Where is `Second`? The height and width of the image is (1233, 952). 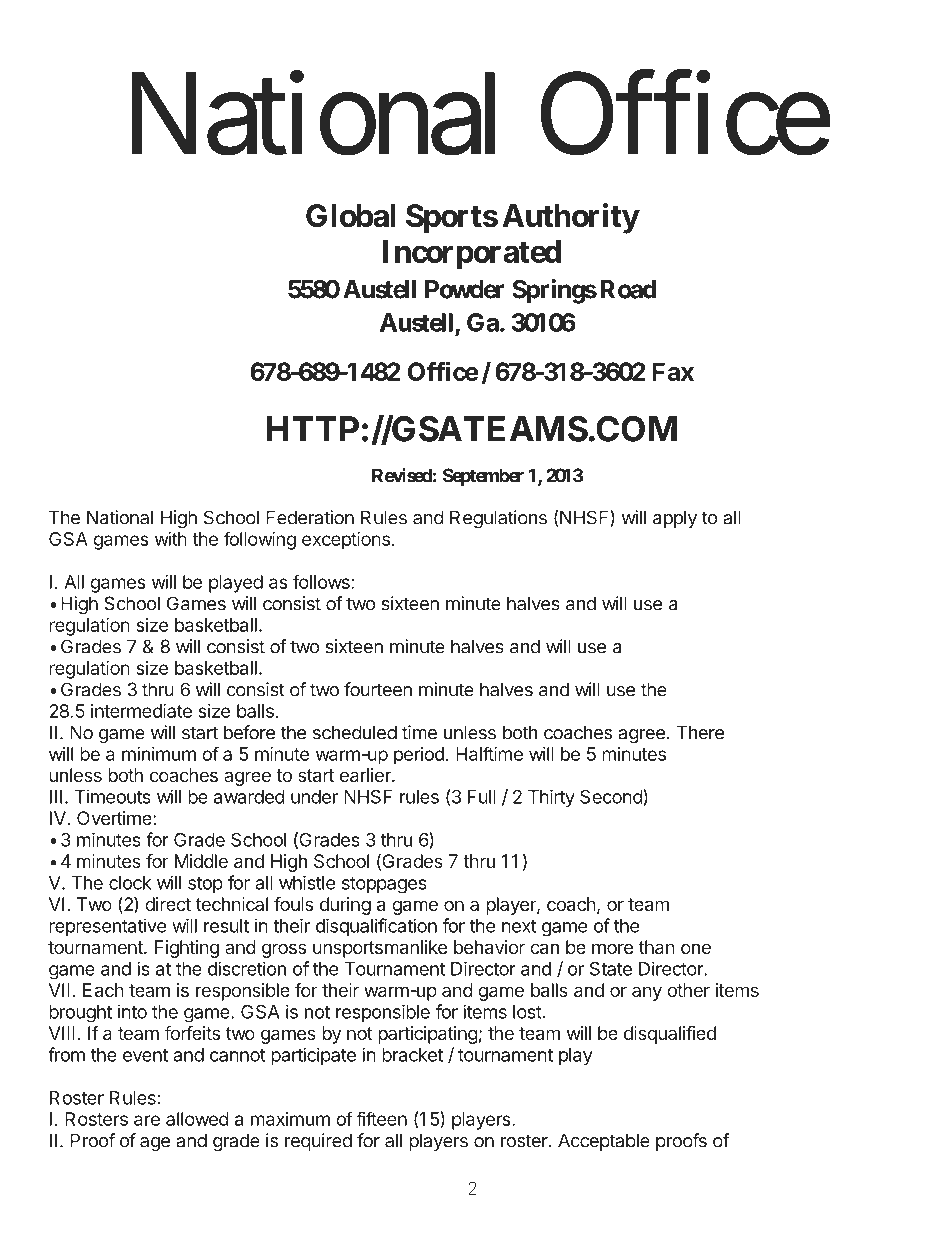
Second is located at coordinates (612, 797).
